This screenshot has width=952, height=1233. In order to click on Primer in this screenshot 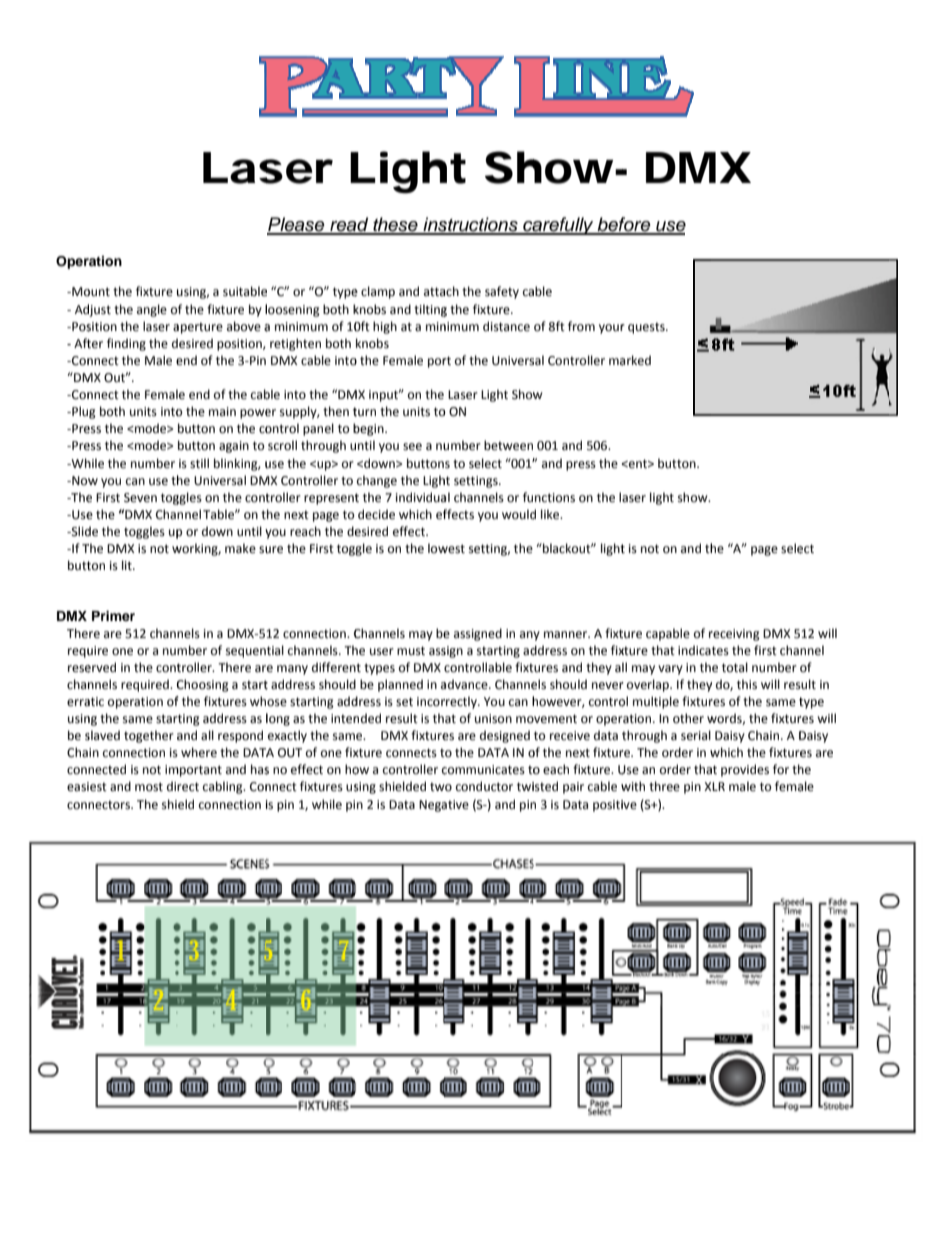, I will do `click(113, 616)`.
